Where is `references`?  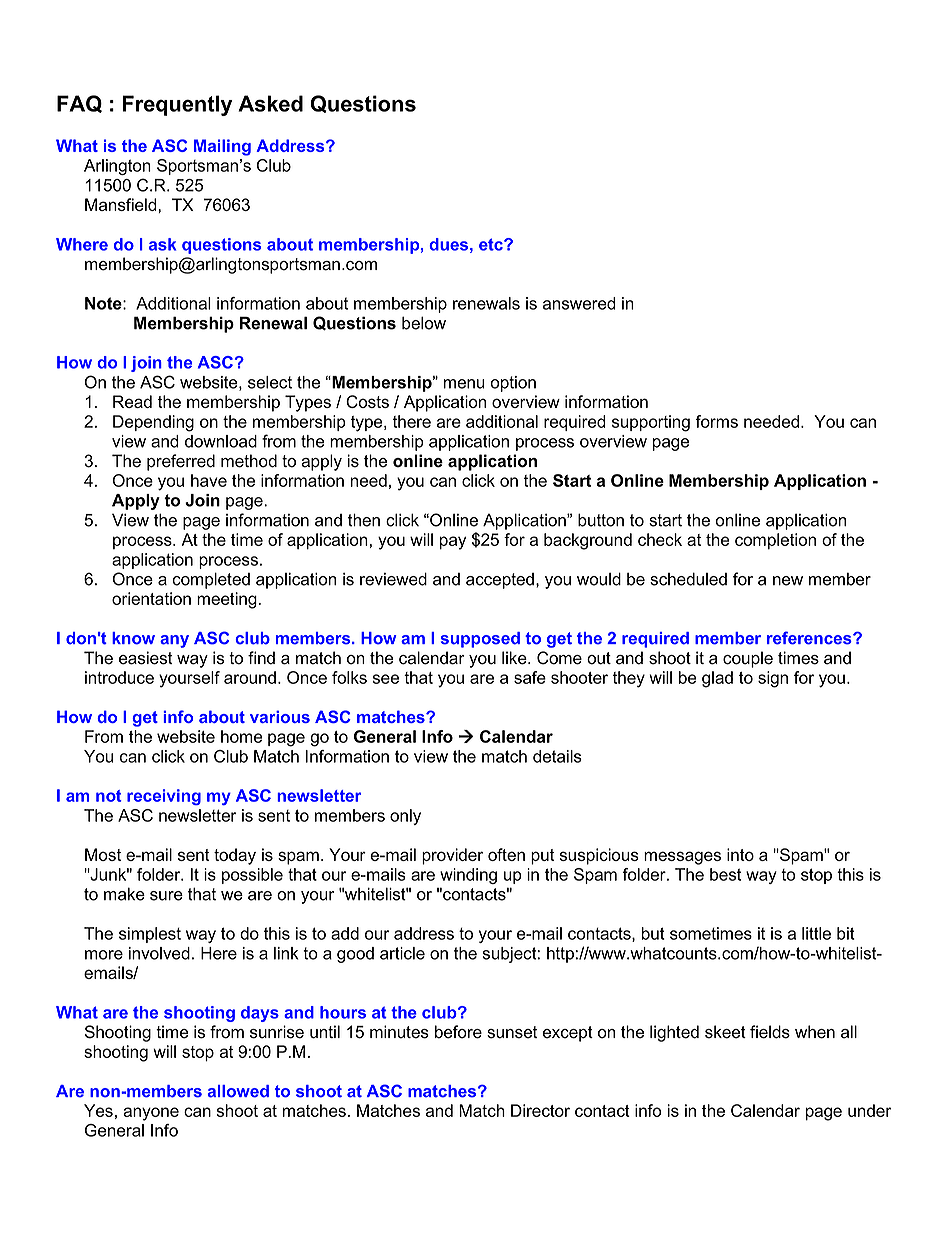
references is located at coordinates (810, 638).
